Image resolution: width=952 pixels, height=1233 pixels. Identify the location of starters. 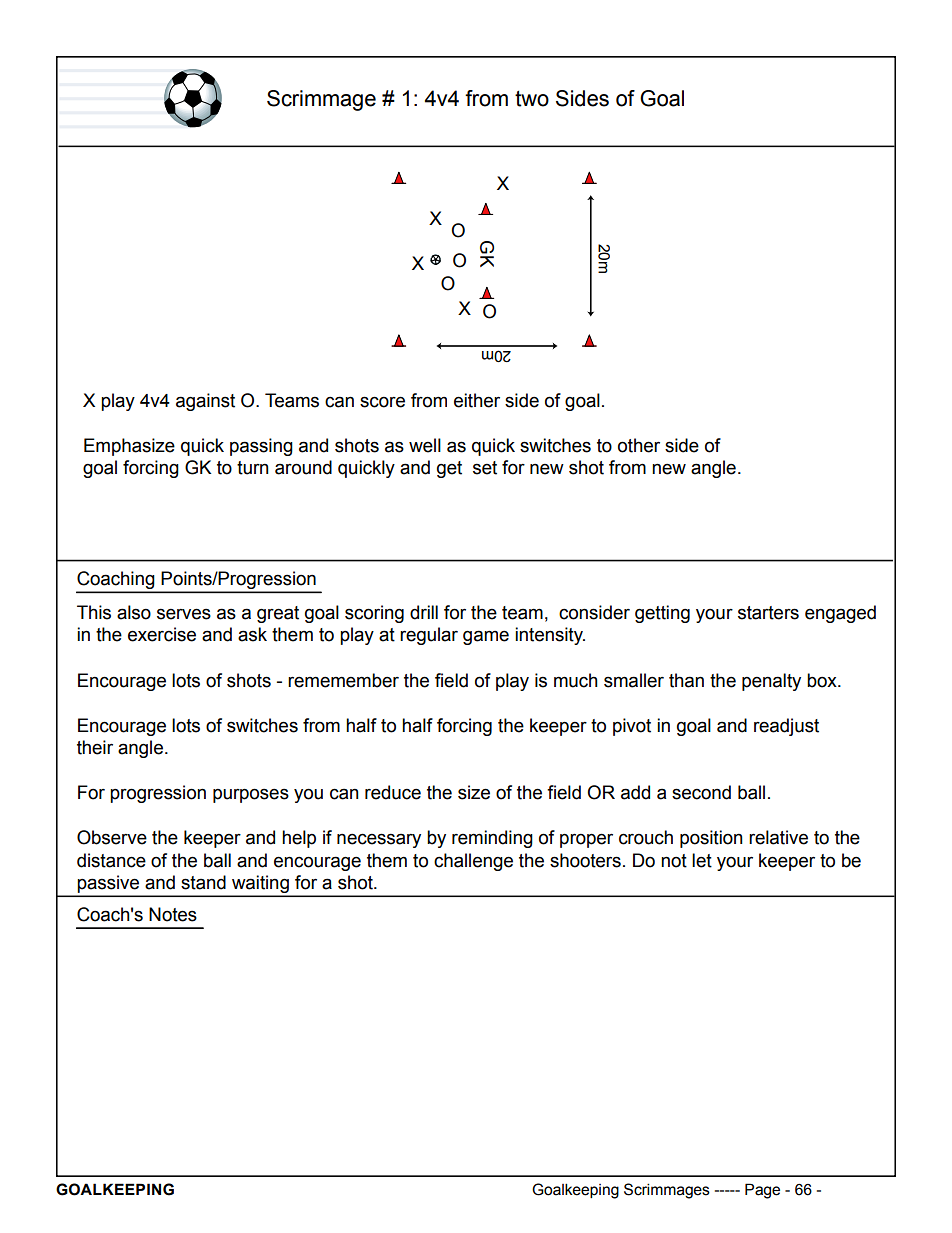
(768, 613).
